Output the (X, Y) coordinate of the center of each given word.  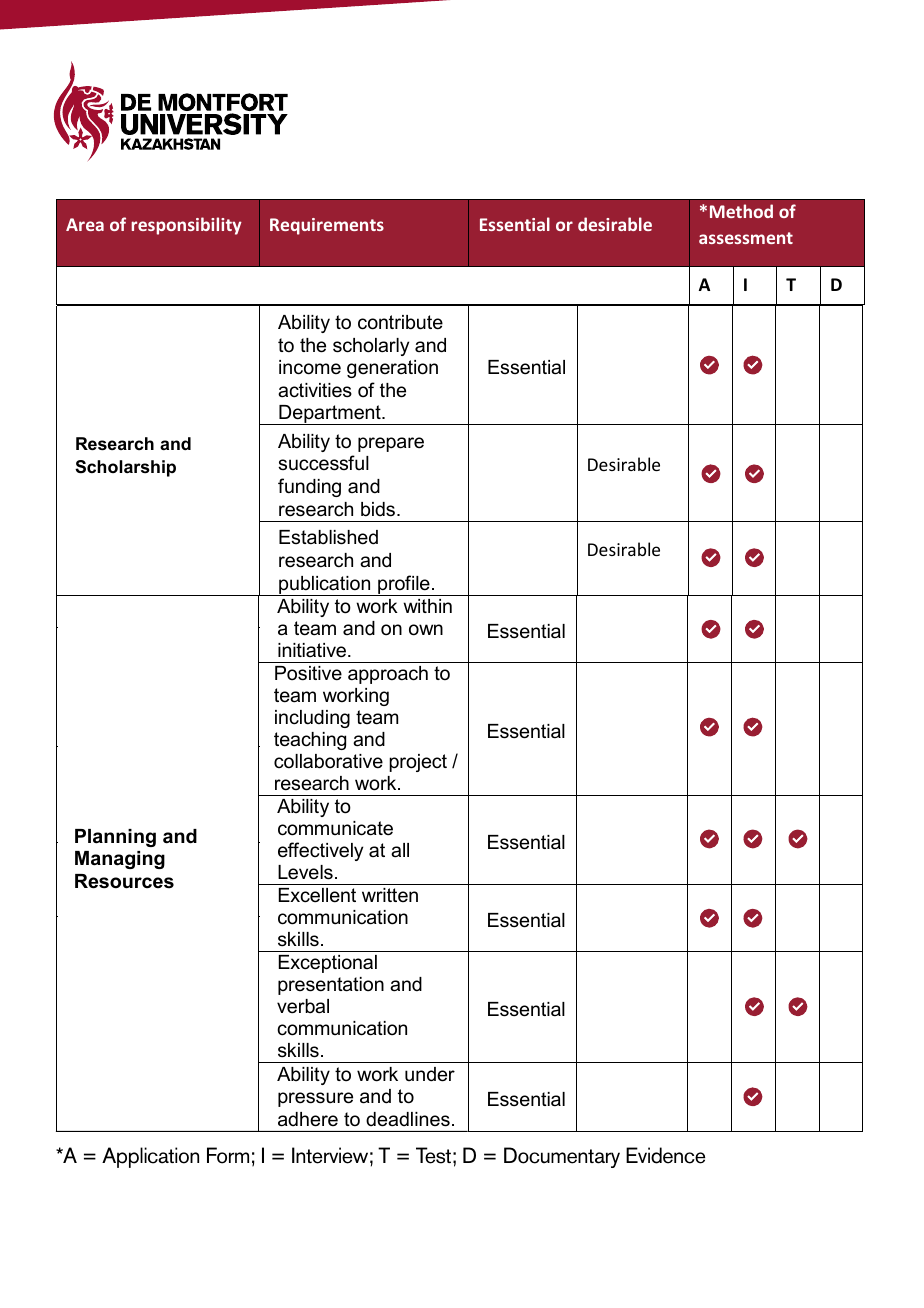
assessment (746, 238)
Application (150, 1157)
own (426, 630)
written (390, 895)
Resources (124, 881)
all (400, 850)
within (427, 606)
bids (379, 509)
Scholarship (125, 468)
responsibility (186, 226)
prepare (391, 444)
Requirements (327, 226)
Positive (308, 673)
